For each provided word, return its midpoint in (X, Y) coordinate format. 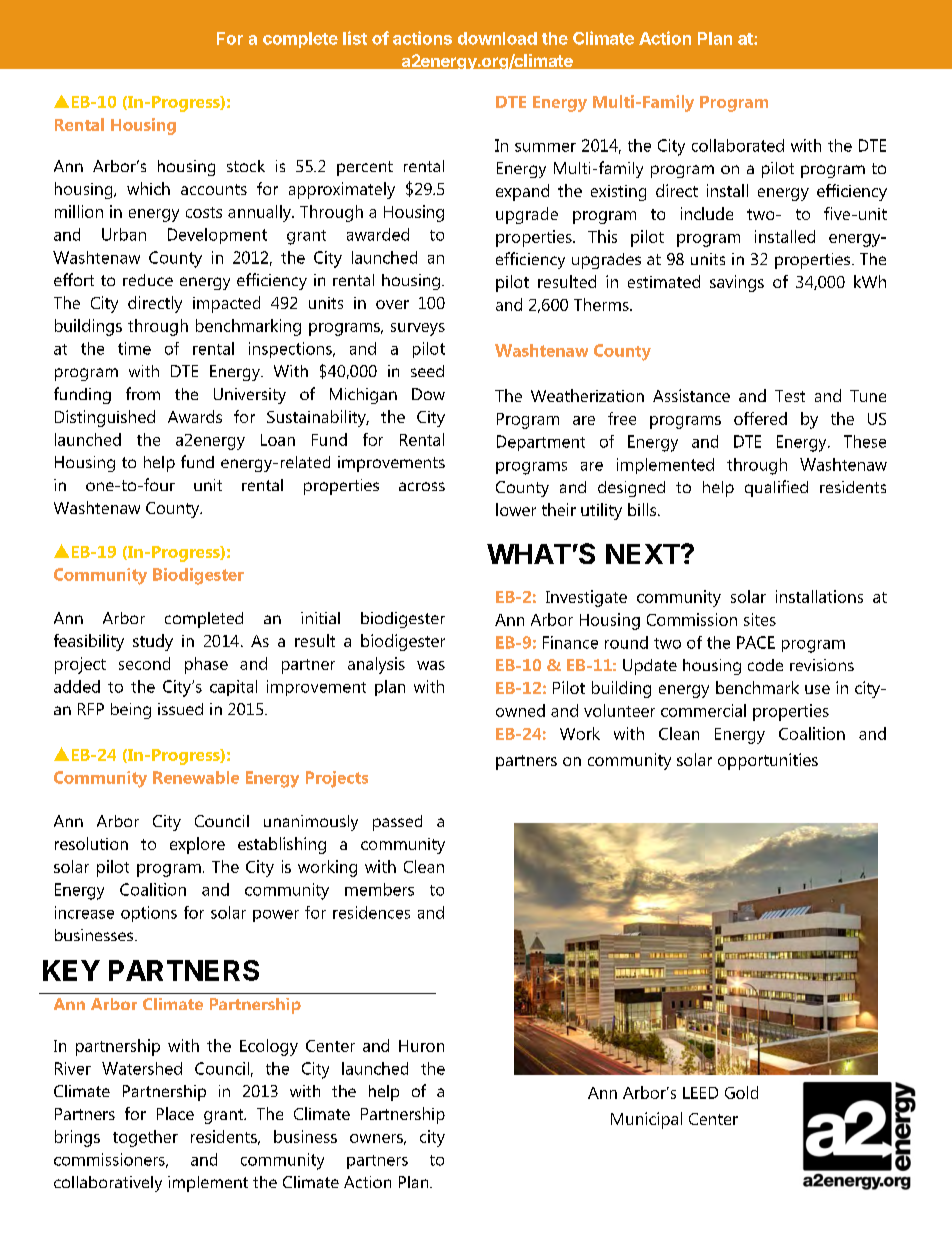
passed (397, 823)
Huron (421, 1046)
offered (760, 418)
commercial (703, 710)
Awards (195, 416)
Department (541, 443)
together (145, 1138)
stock (246, 166)
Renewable (196, 777)
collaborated (738, 145)
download (497, 38)
